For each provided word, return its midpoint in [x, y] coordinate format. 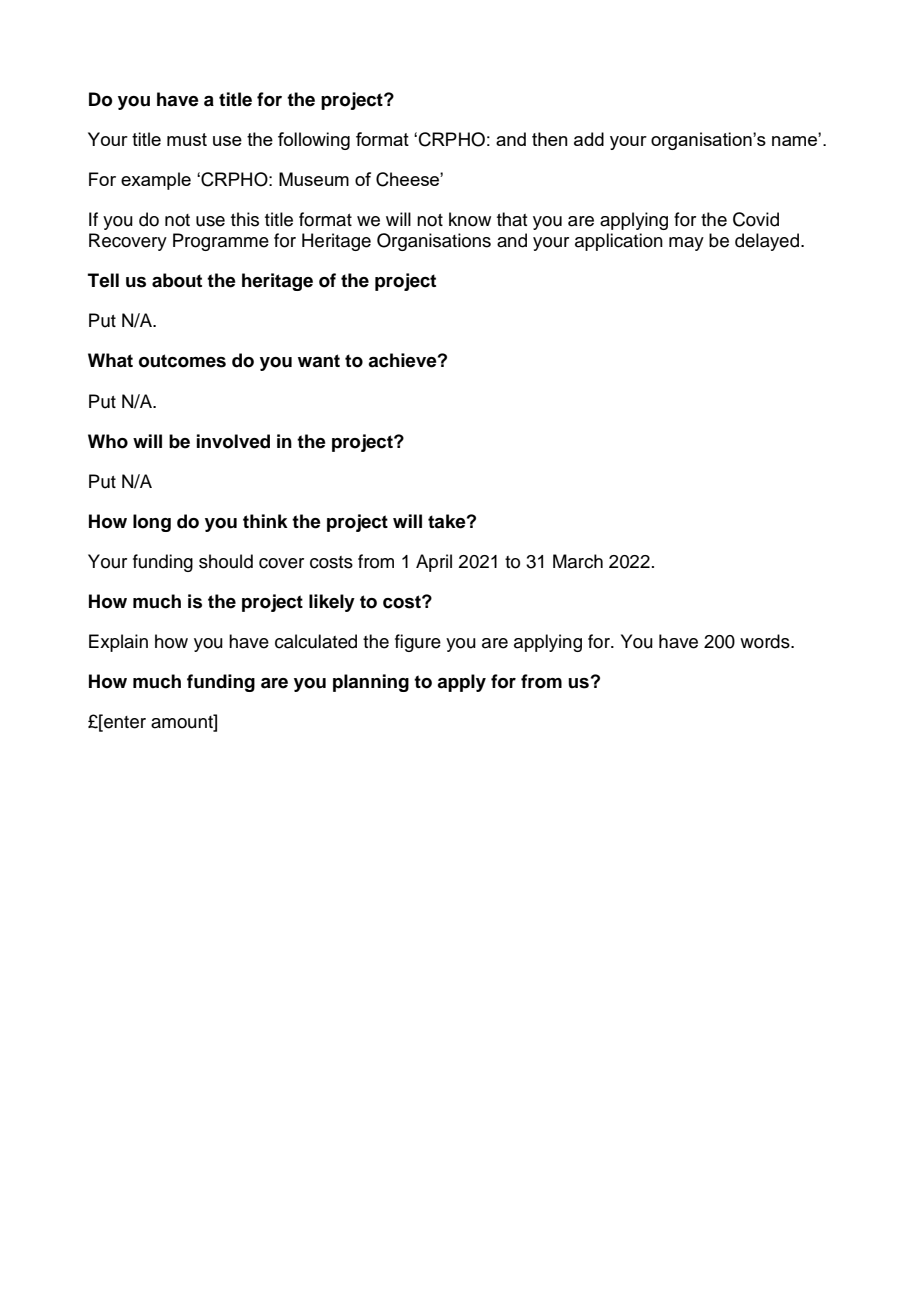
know [470, 219]
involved [233, 441]
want [319, 361]
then [550, 139]
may [686, 244]
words [766, 641]
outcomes [182, 361]
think [265, 521]
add [589, 139]
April [434, 563]
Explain [118, 643]
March [578, 561]
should [226, 561]
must [187, 139]
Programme [221, 242]
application [619, 242]
